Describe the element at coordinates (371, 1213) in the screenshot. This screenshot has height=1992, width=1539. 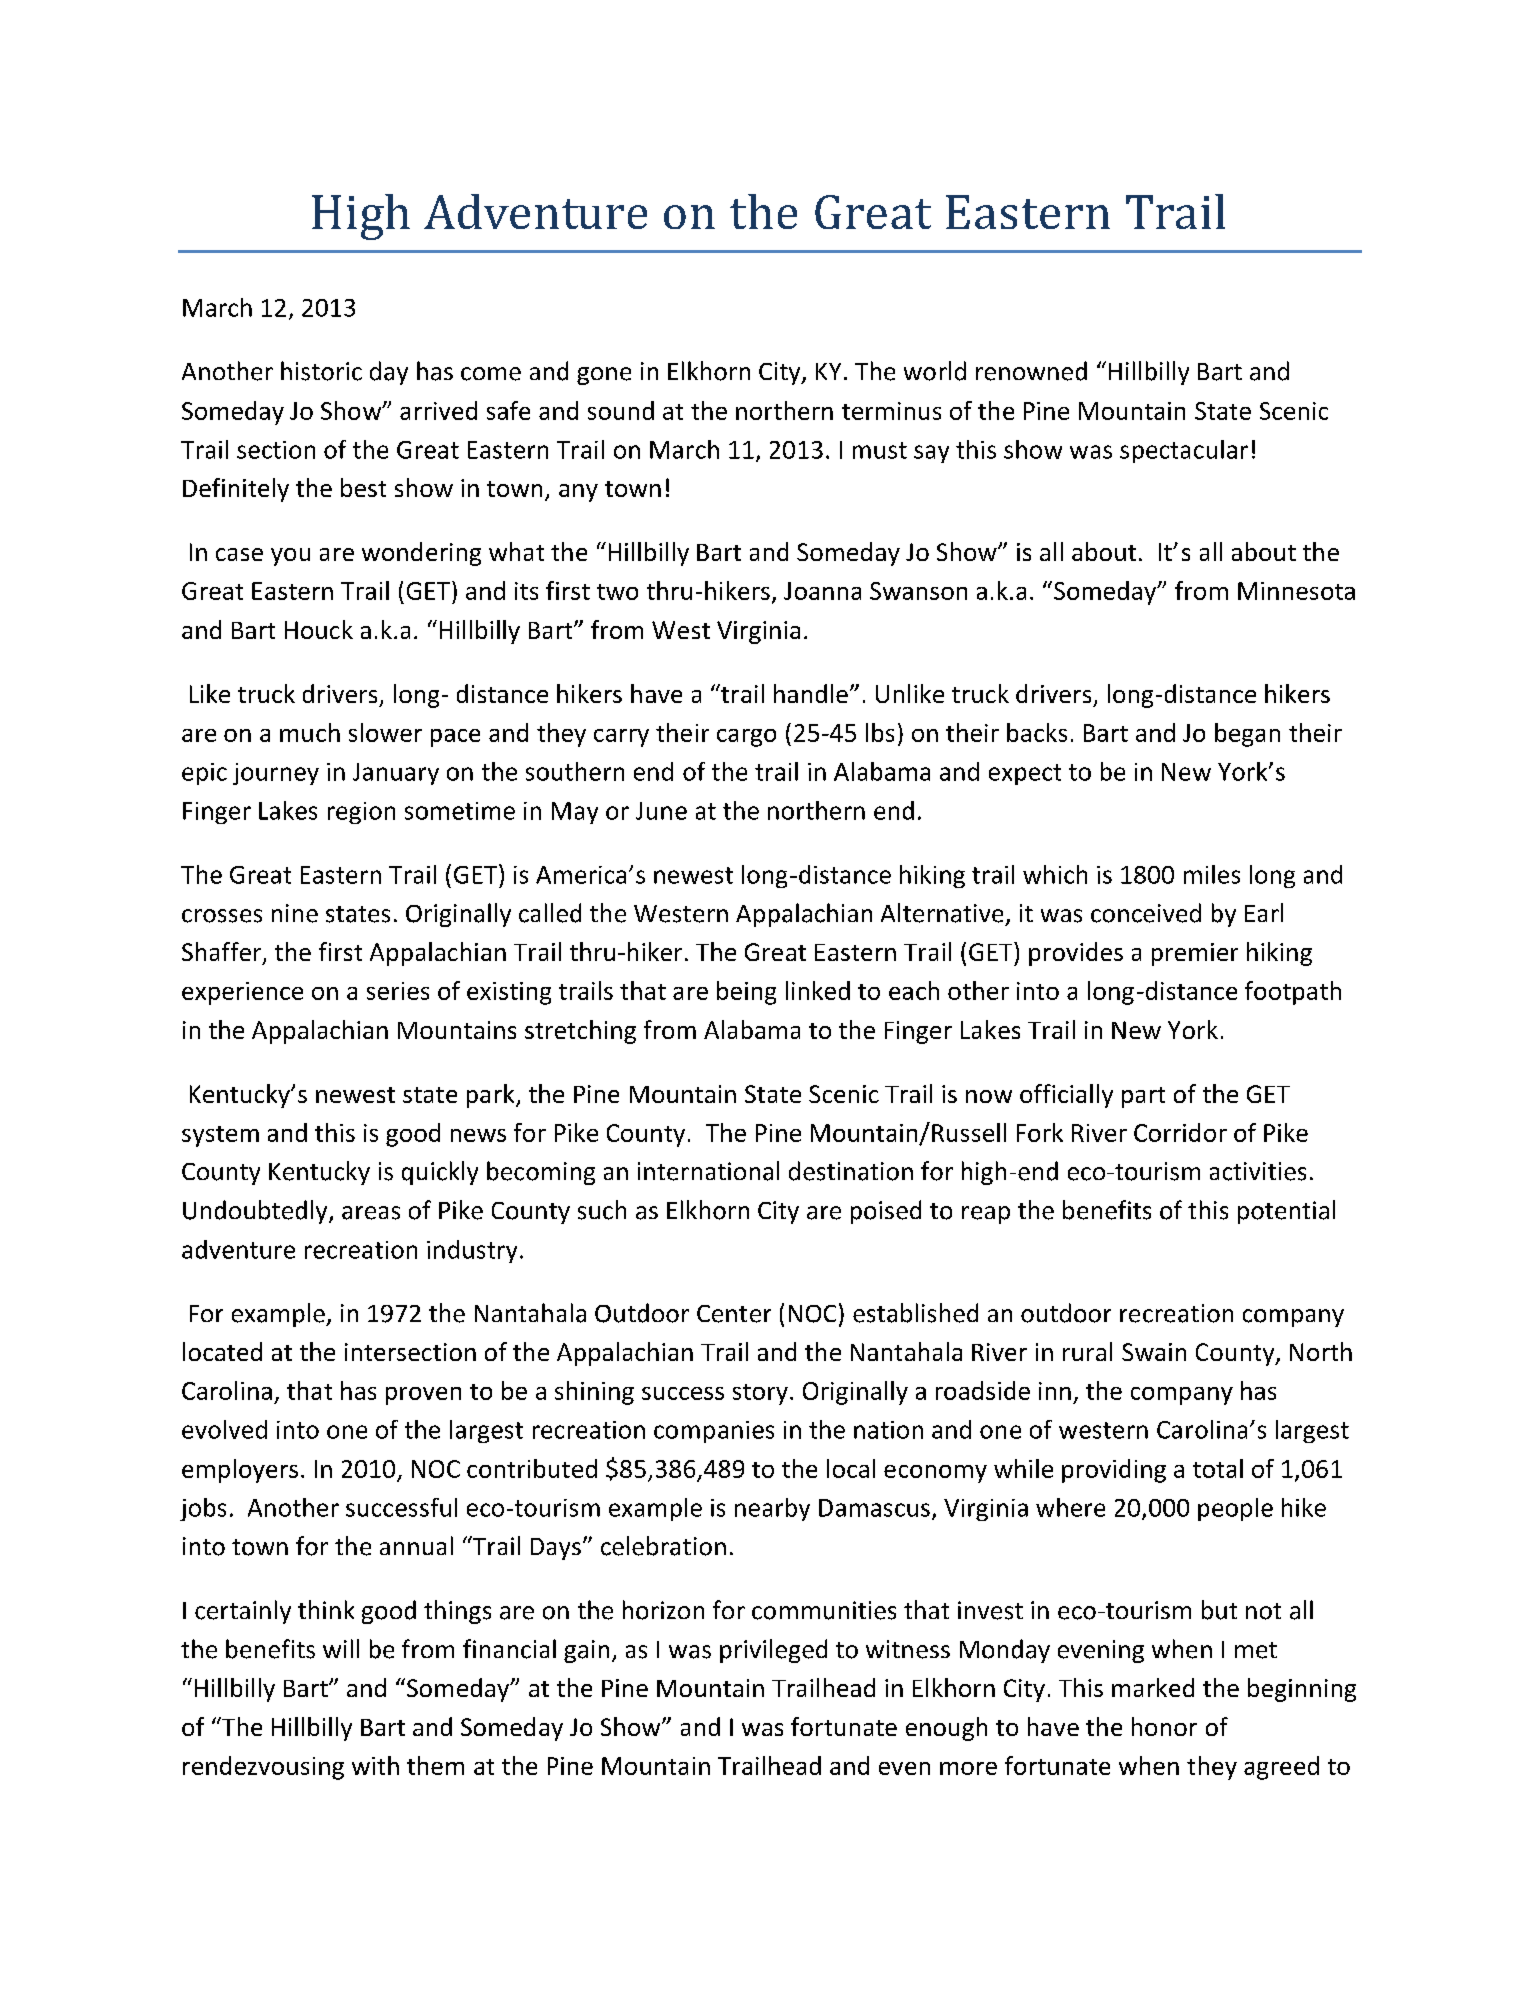
I see `areas` at that location.
